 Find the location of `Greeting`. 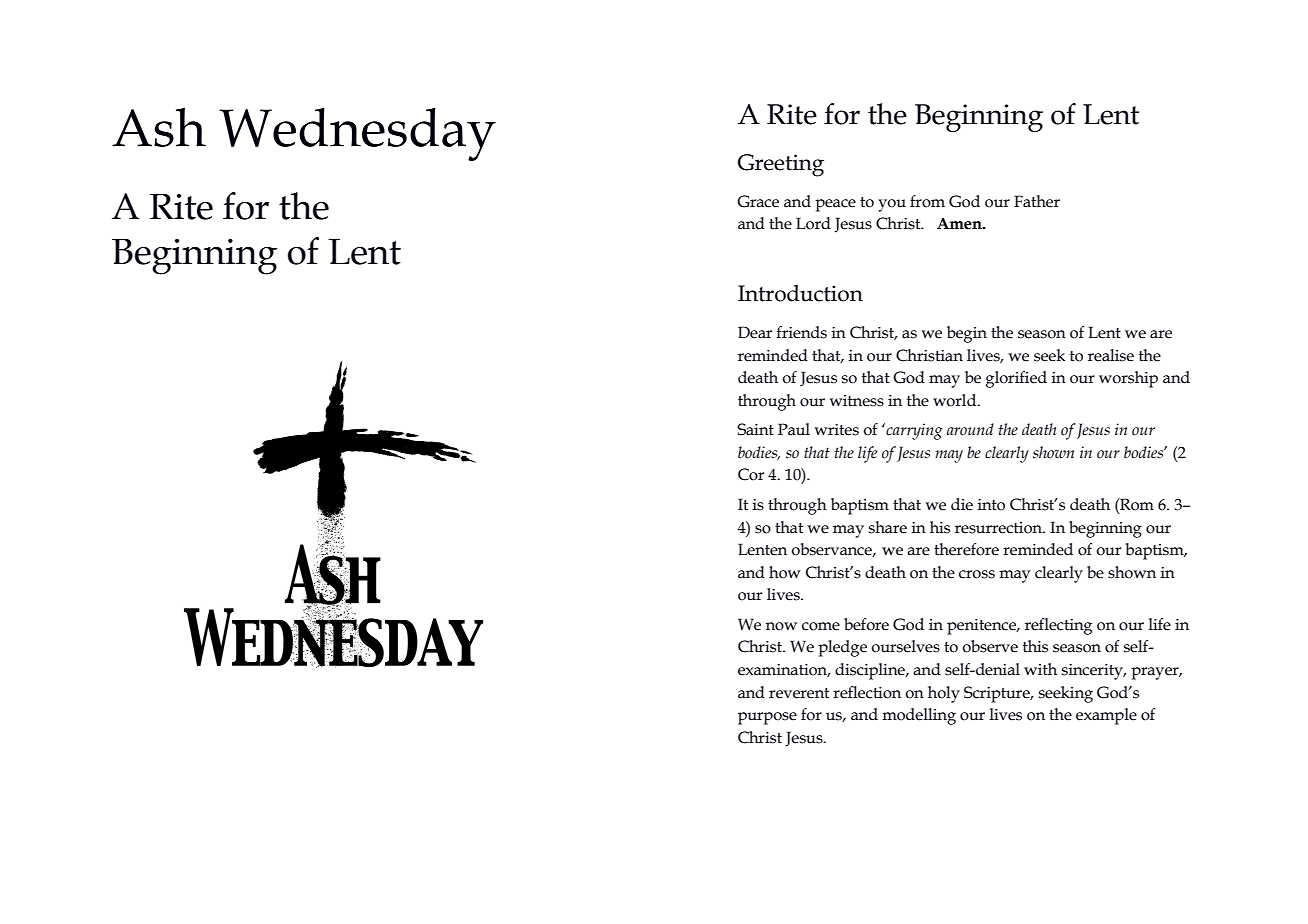

Greeting is located at coordinates (781, 165).
